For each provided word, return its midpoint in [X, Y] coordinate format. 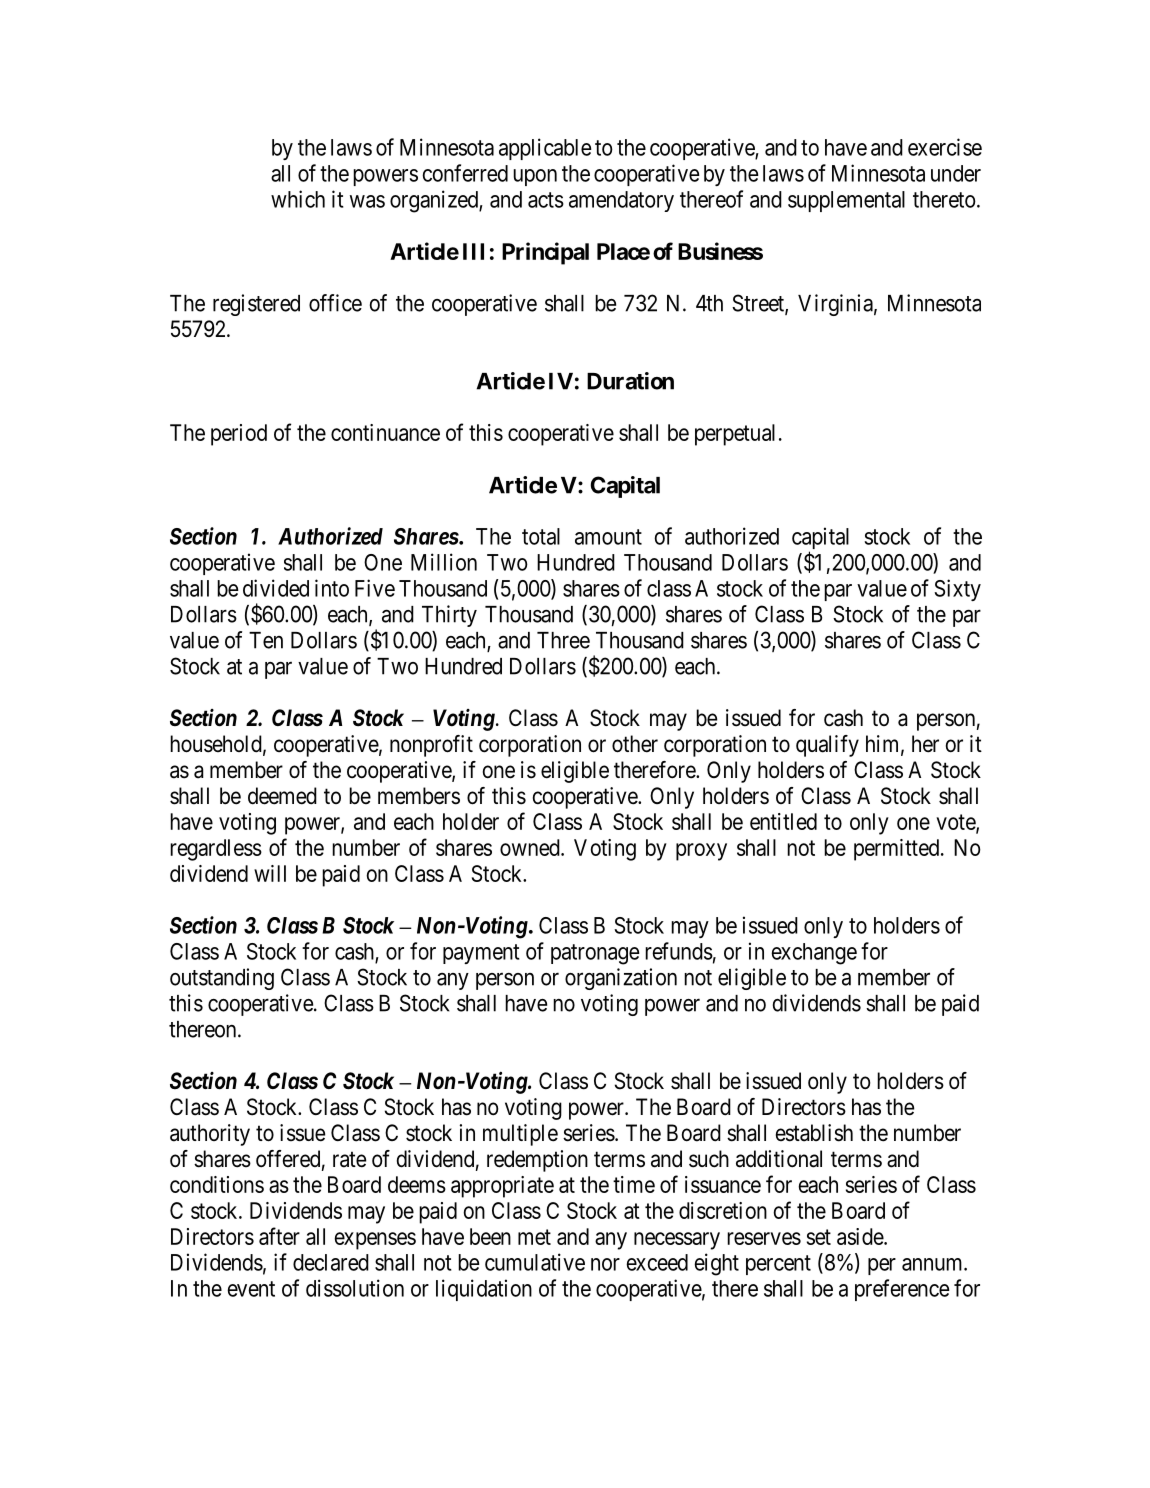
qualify [827, 746]
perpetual [735, 435]
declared [331, 1262]
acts [546, 200]
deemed [282, 796]
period [239, 435]
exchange [814, 954]
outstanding [222, 979]
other [635, 744]
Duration [630, 381]
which [298, 199]
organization [621, 979]
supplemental [846, 201]
